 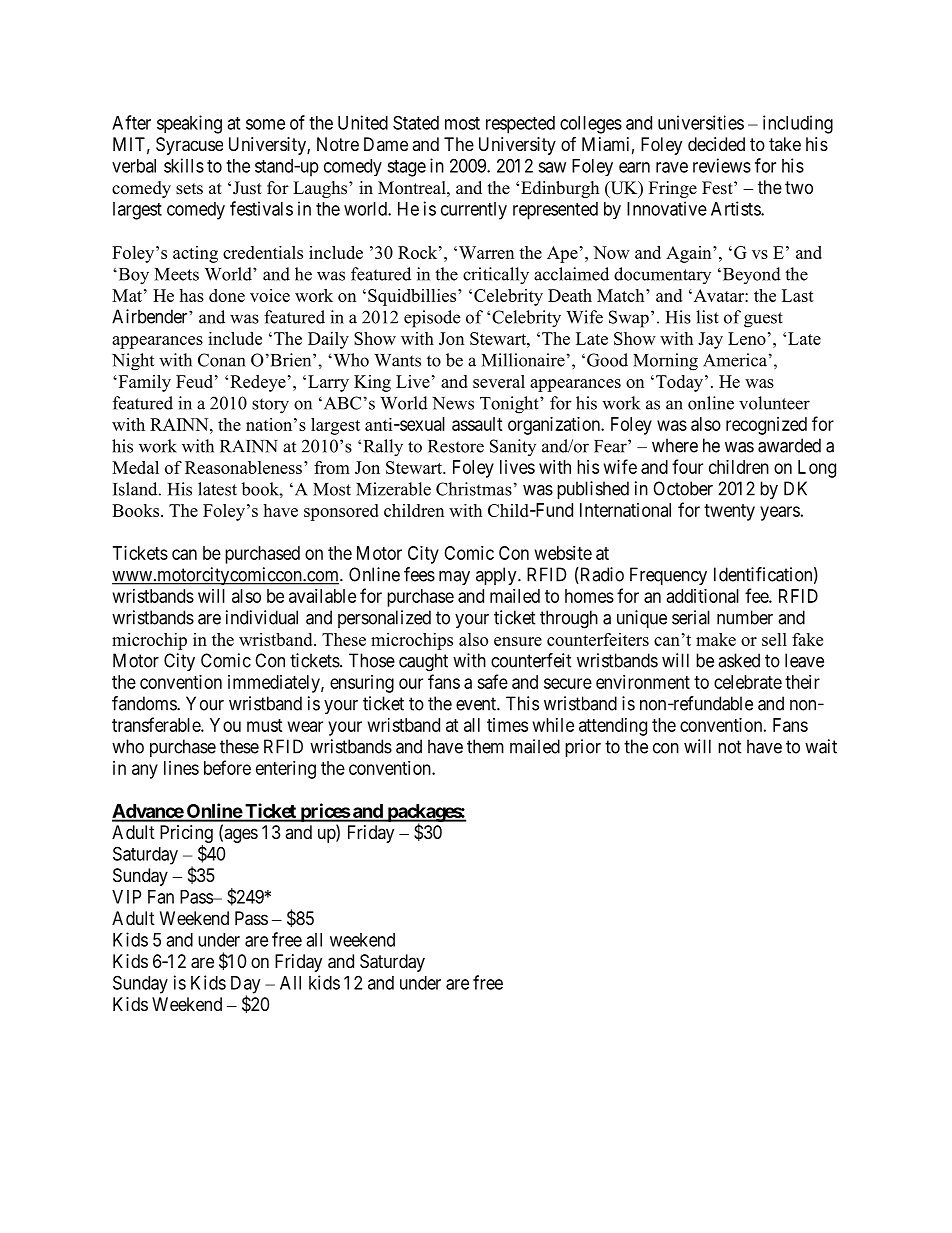 I want to click on decided, so click(x=716, y=144).
